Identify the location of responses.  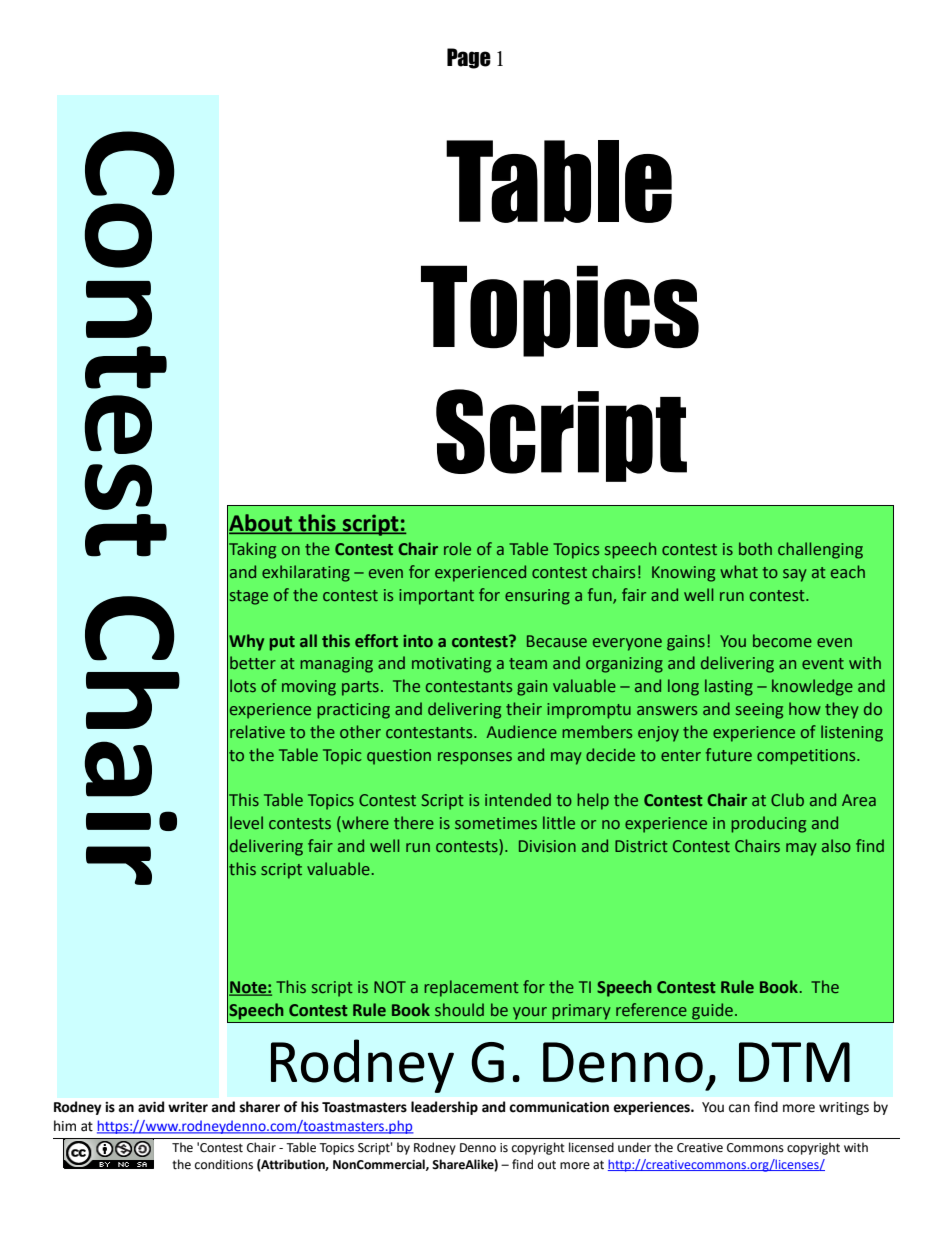
(475, 758).
